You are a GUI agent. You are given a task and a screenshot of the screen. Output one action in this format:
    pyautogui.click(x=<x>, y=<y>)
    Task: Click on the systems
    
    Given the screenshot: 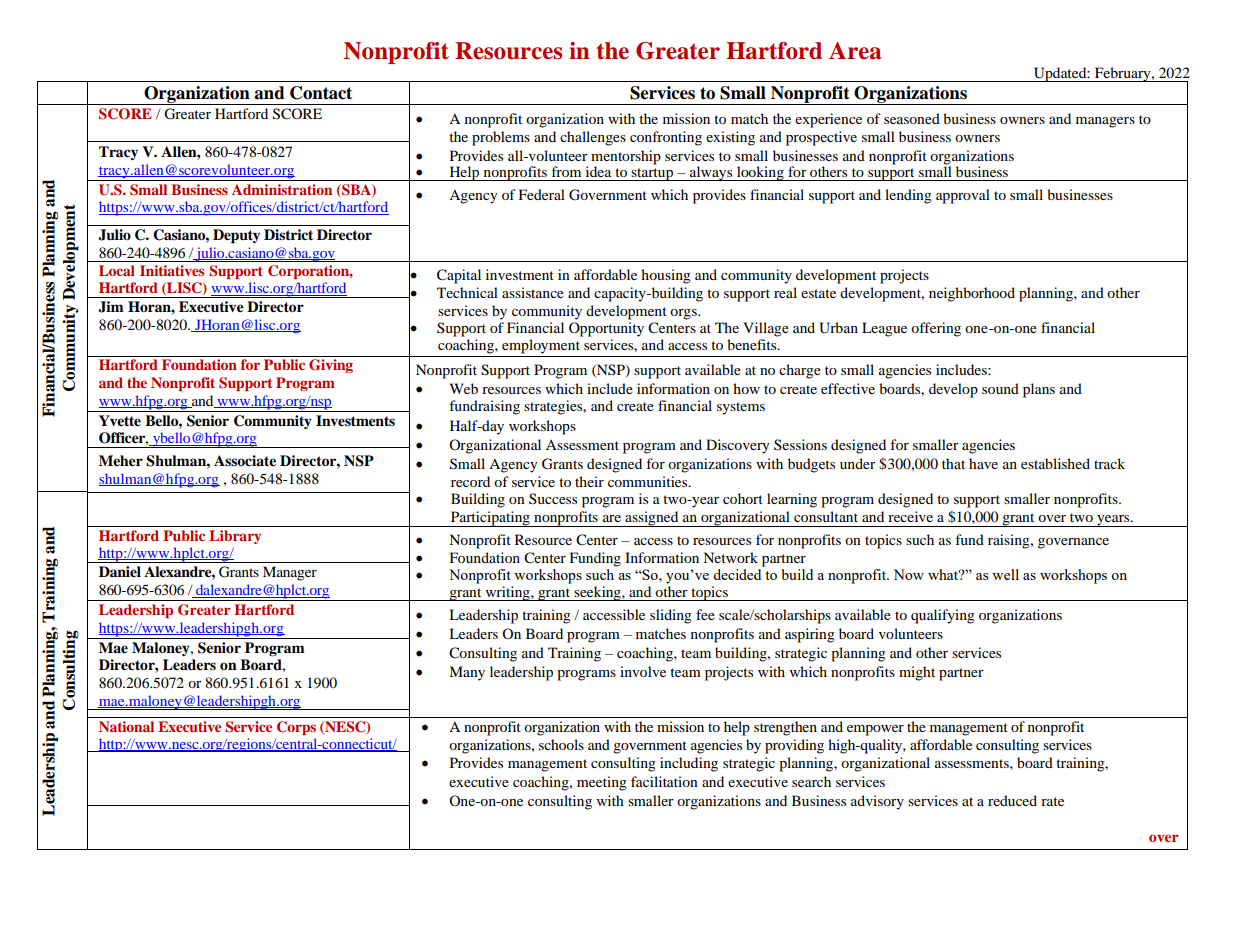 What is the action you would take?
    pyautogui.click(x=741, y=408)
